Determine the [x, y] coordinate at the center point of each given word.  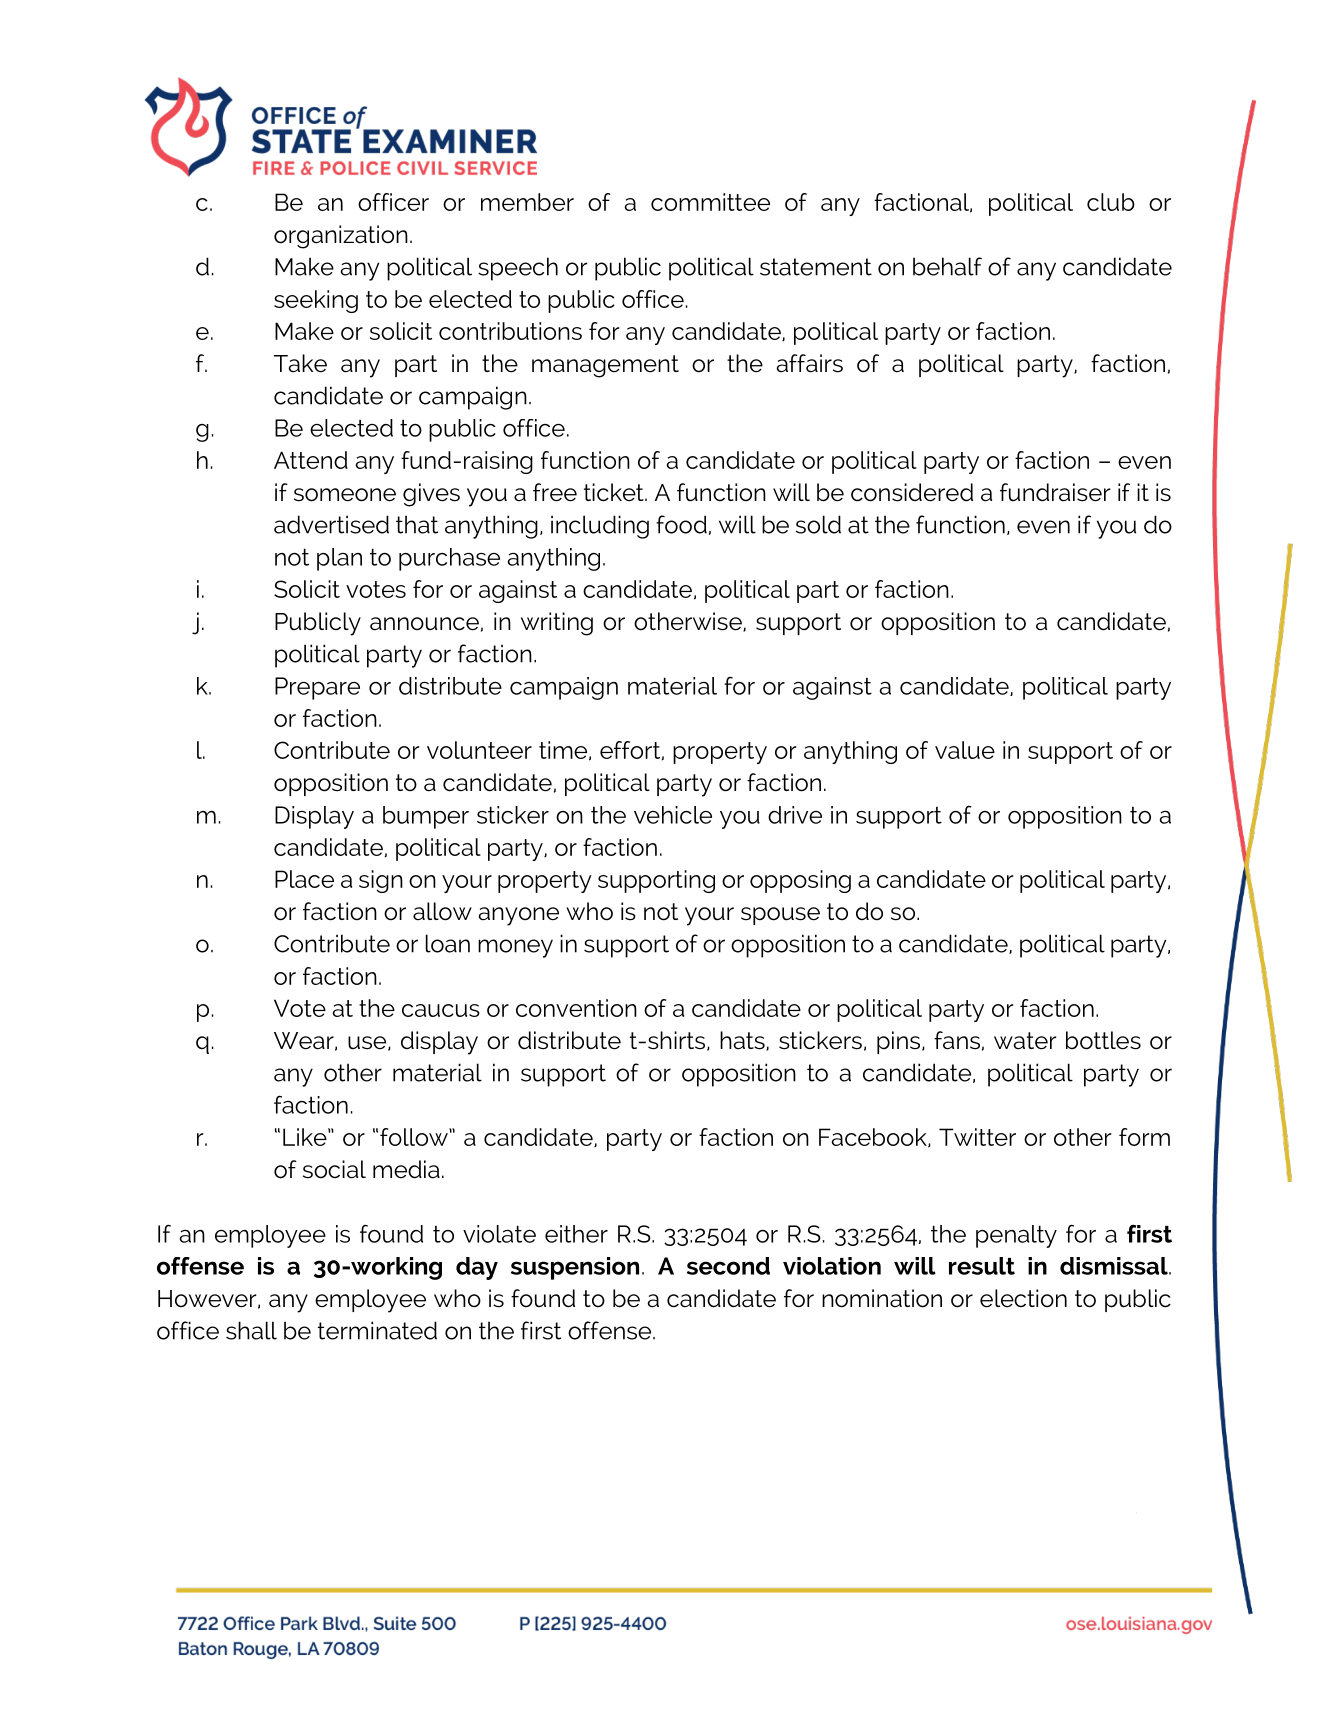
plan [339, 559]
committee [710, 202]
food [681, 524]
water [1025, 1041]
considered [912, 492]
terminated [377, 1330]
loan [448, 943]
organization [341, 237]
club [1111, 202]
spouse [780, 916]
